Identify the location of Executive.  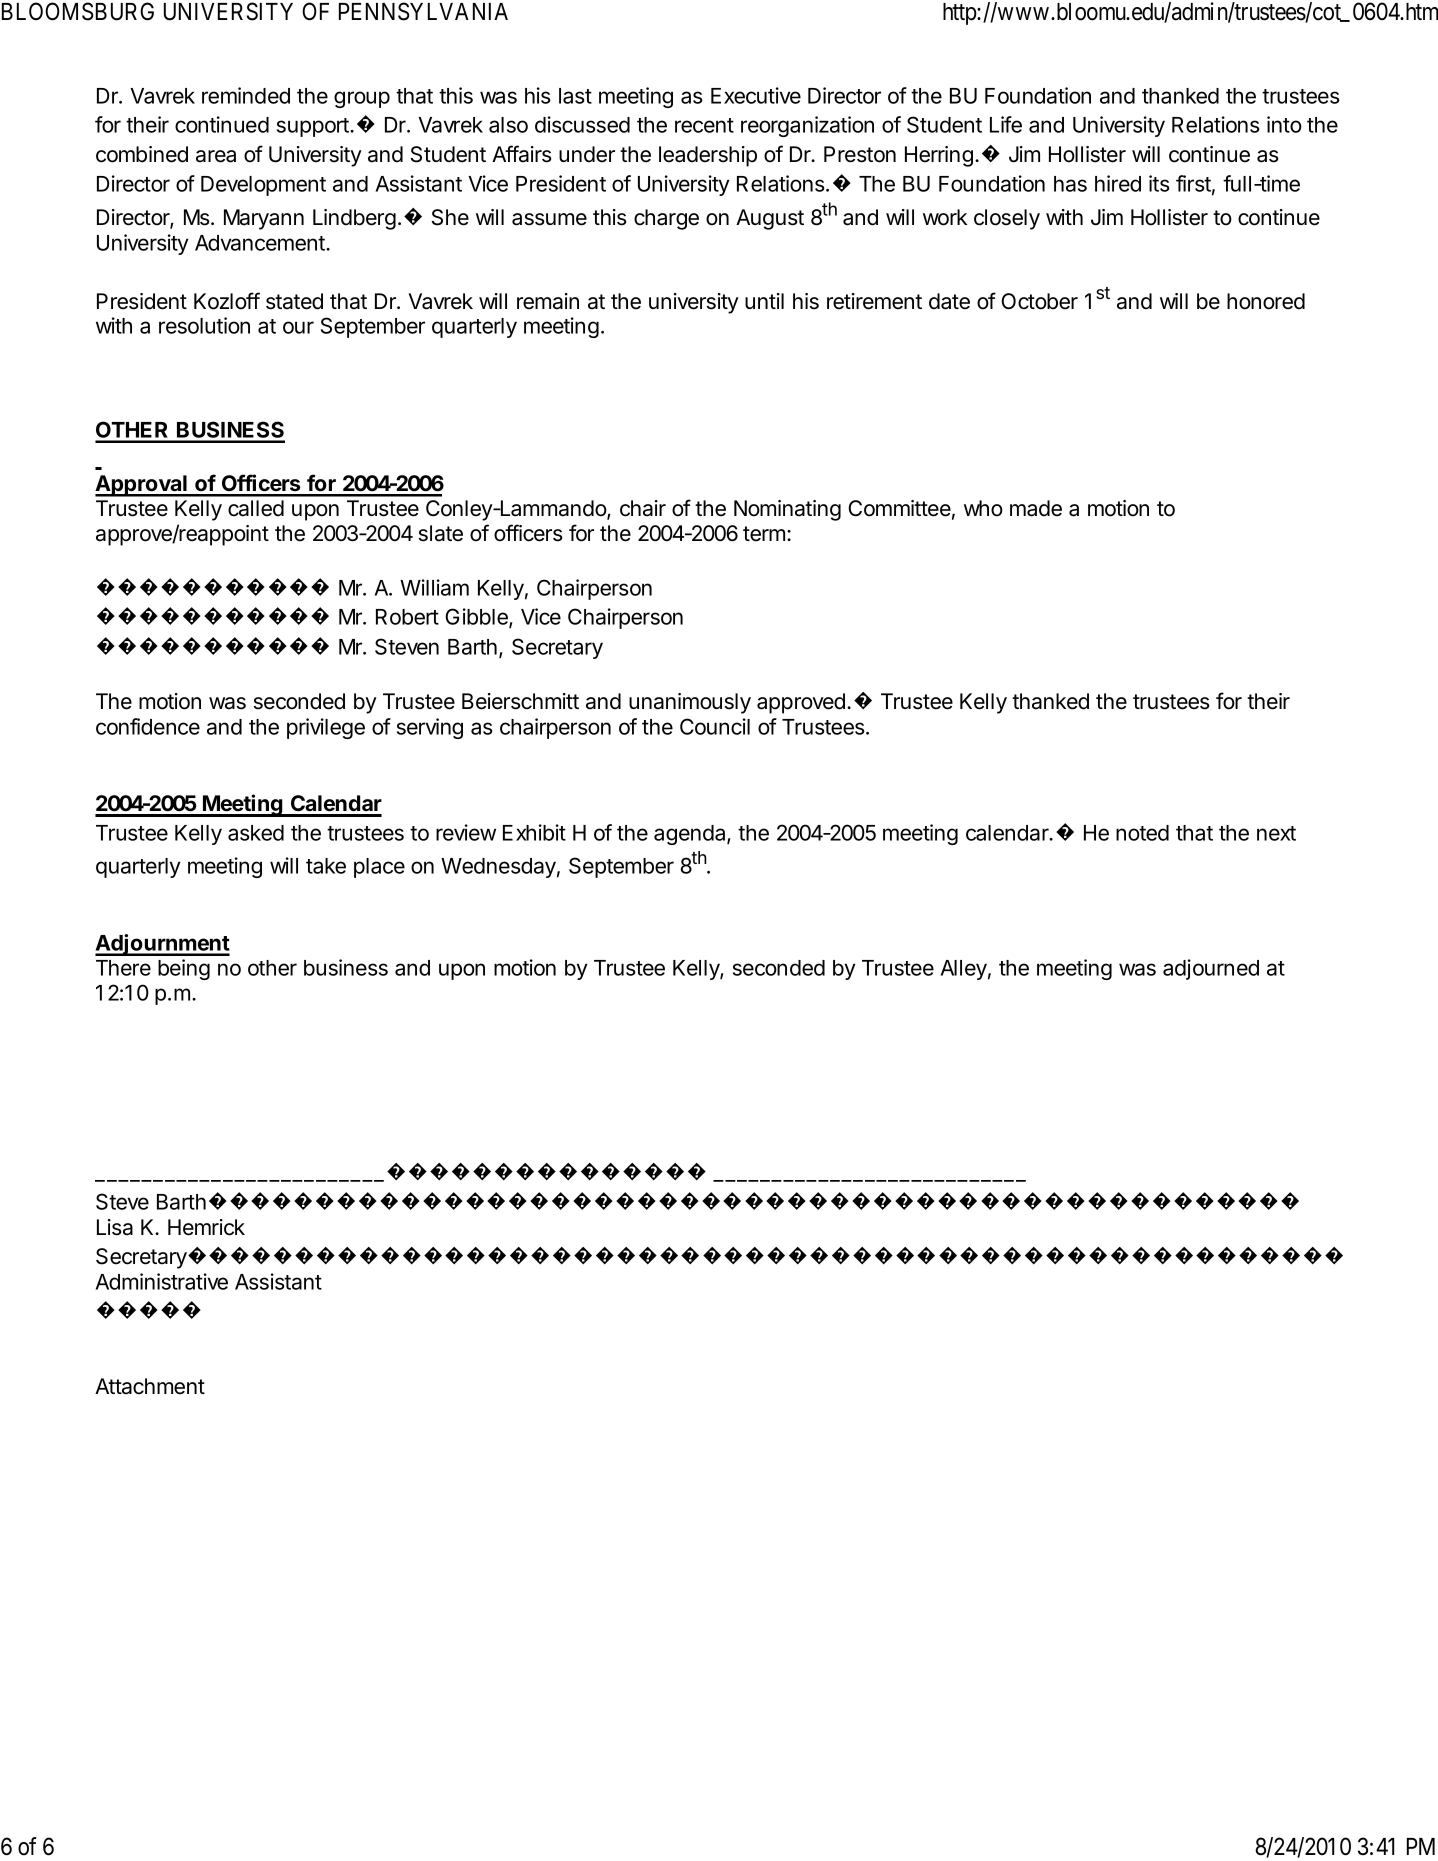
(756, 95).
